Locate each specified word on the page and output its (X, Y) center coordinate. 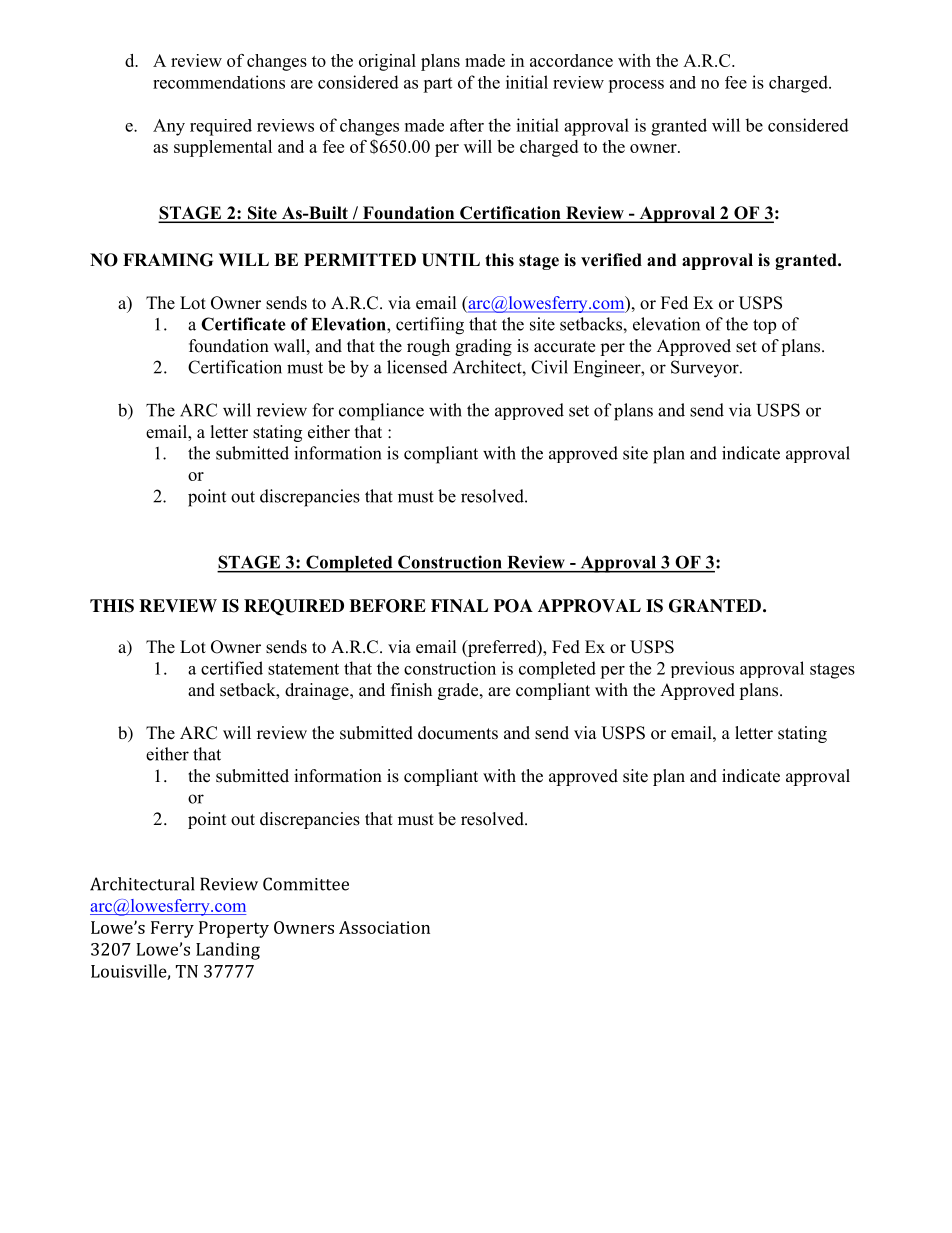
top (764, 326)
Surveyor (706, 369)
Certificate (243, 324)
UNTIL (451, 260)
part (437, 85)
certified (232, 668)
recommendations (219, 82)
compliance (381, 412)
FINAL (459, 605)
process (636, 86)
